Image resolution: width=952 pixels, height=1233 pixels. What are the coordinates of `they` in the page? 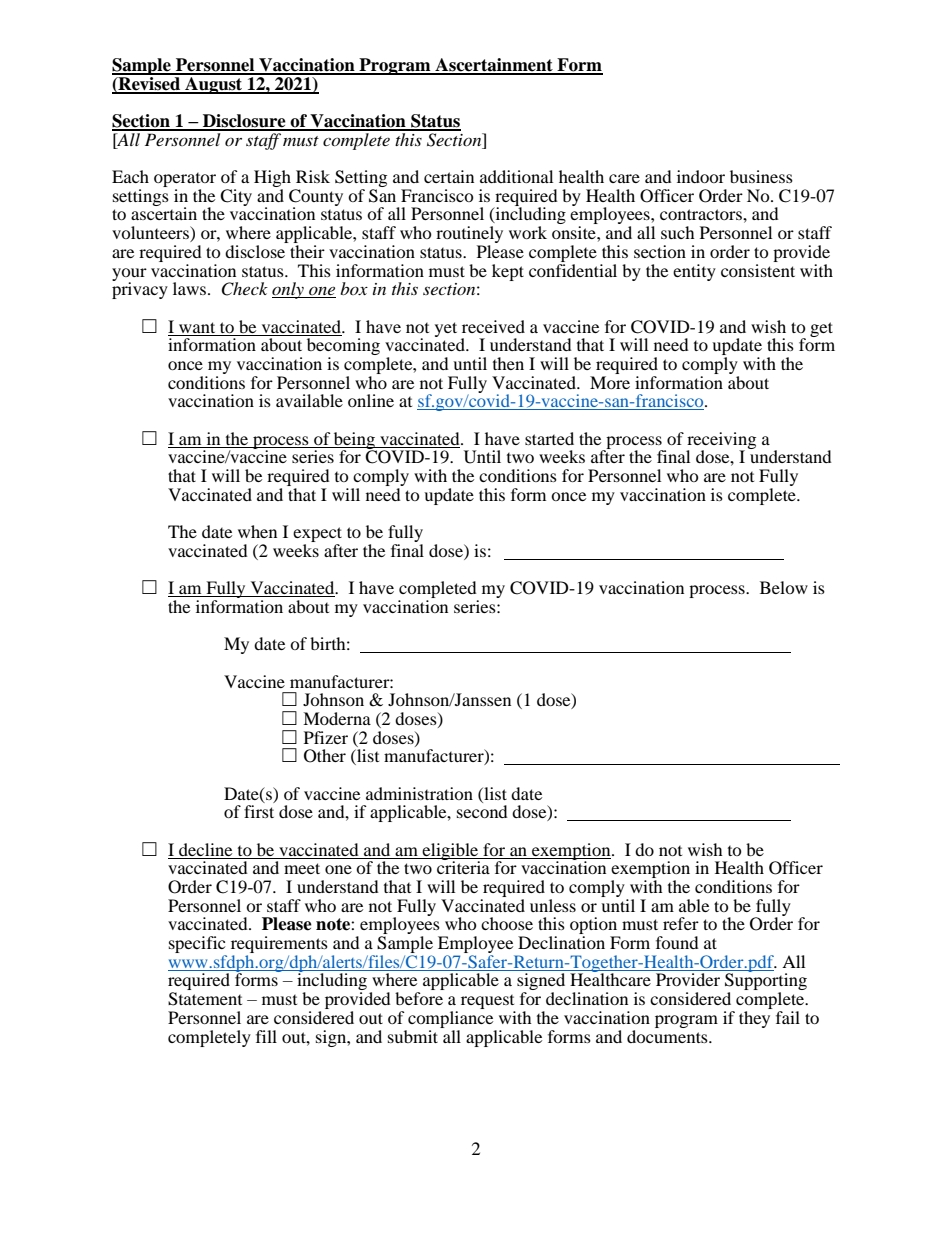 It's located at (754, 1019).
